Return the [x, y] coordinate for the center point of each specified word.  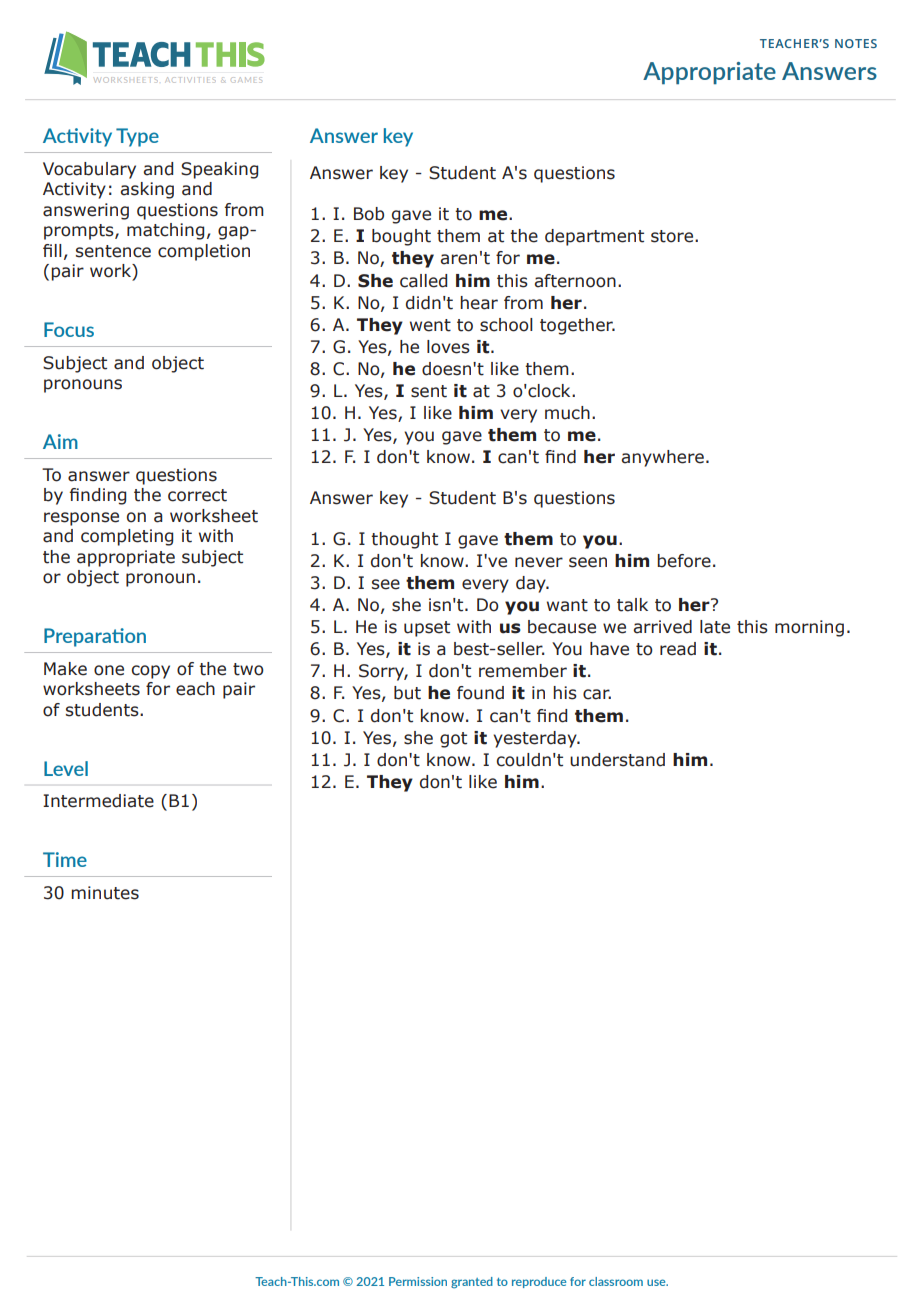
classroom [616, 1281]
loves [448, 347]
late [715, 627]
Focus [69, 329]
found [480, 693]
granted [472, 1283]
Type [137, 137]
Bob [369, 214]
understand [617, 760]
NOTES [856, 43]
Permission [418, 1281]
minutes [105, 893]
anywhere [662, 458]
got [453, 740]
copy [151, 672]
